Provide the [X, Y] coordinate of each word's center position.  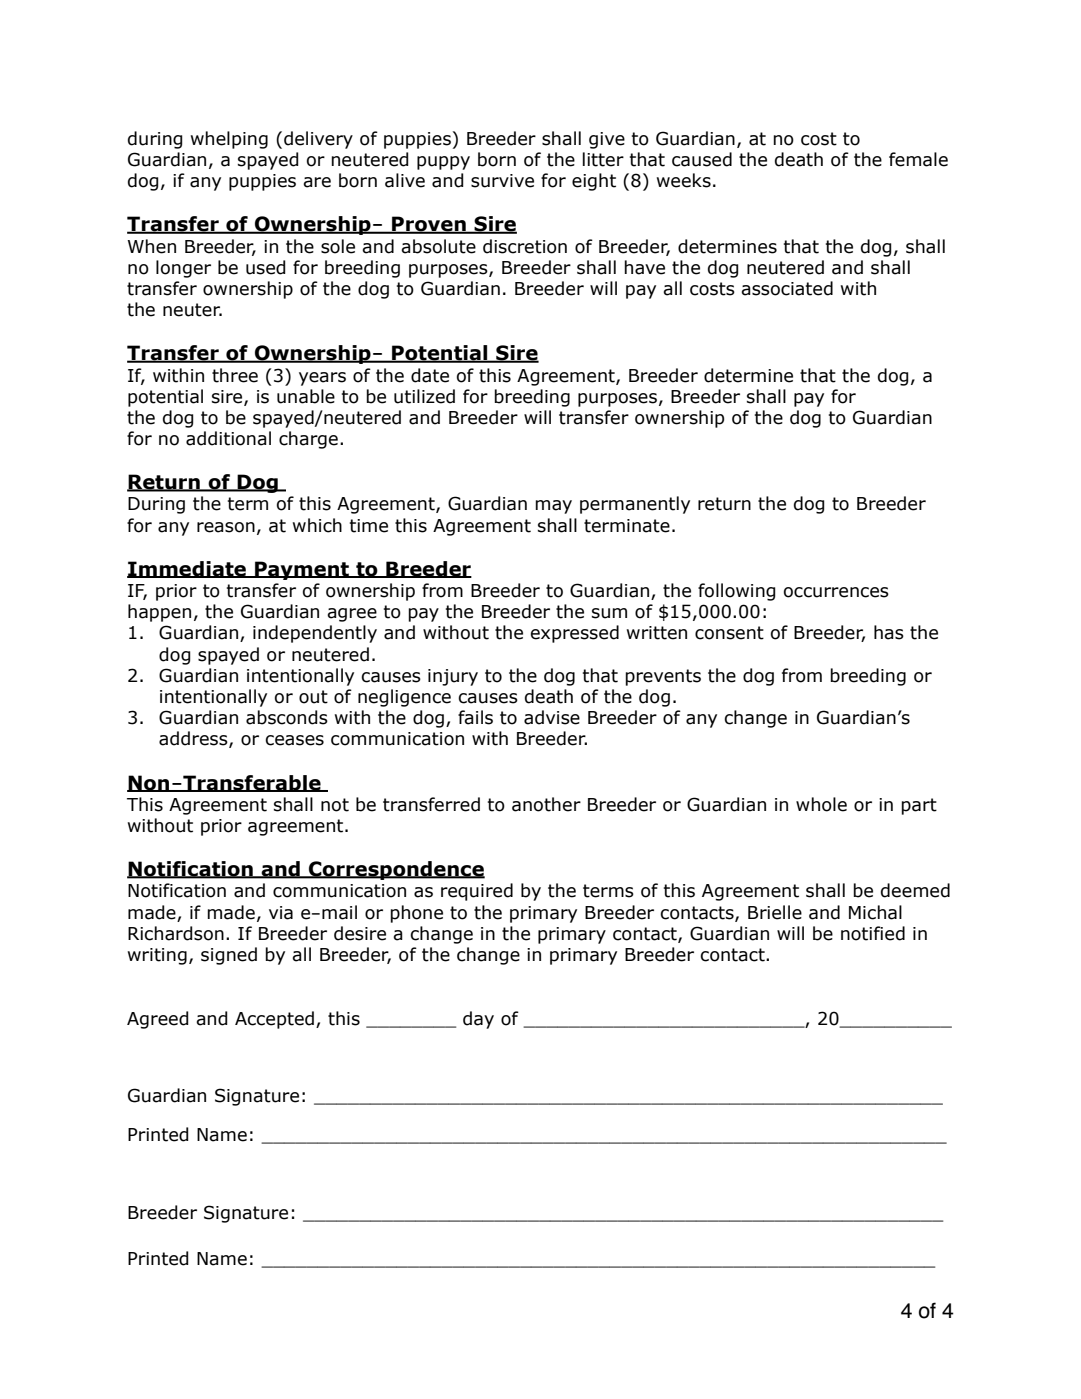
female [918, 159]
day [478, 1020]
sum [609, 613]
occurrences [836, 592]
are [317, 182]
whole [821, 804]
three [235, 375]
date [430, 375]
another [546, 804]
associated [787, 288]
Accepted [274, 1020]
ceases [294, 740]
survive [502, 181]
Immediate [187, 569]
